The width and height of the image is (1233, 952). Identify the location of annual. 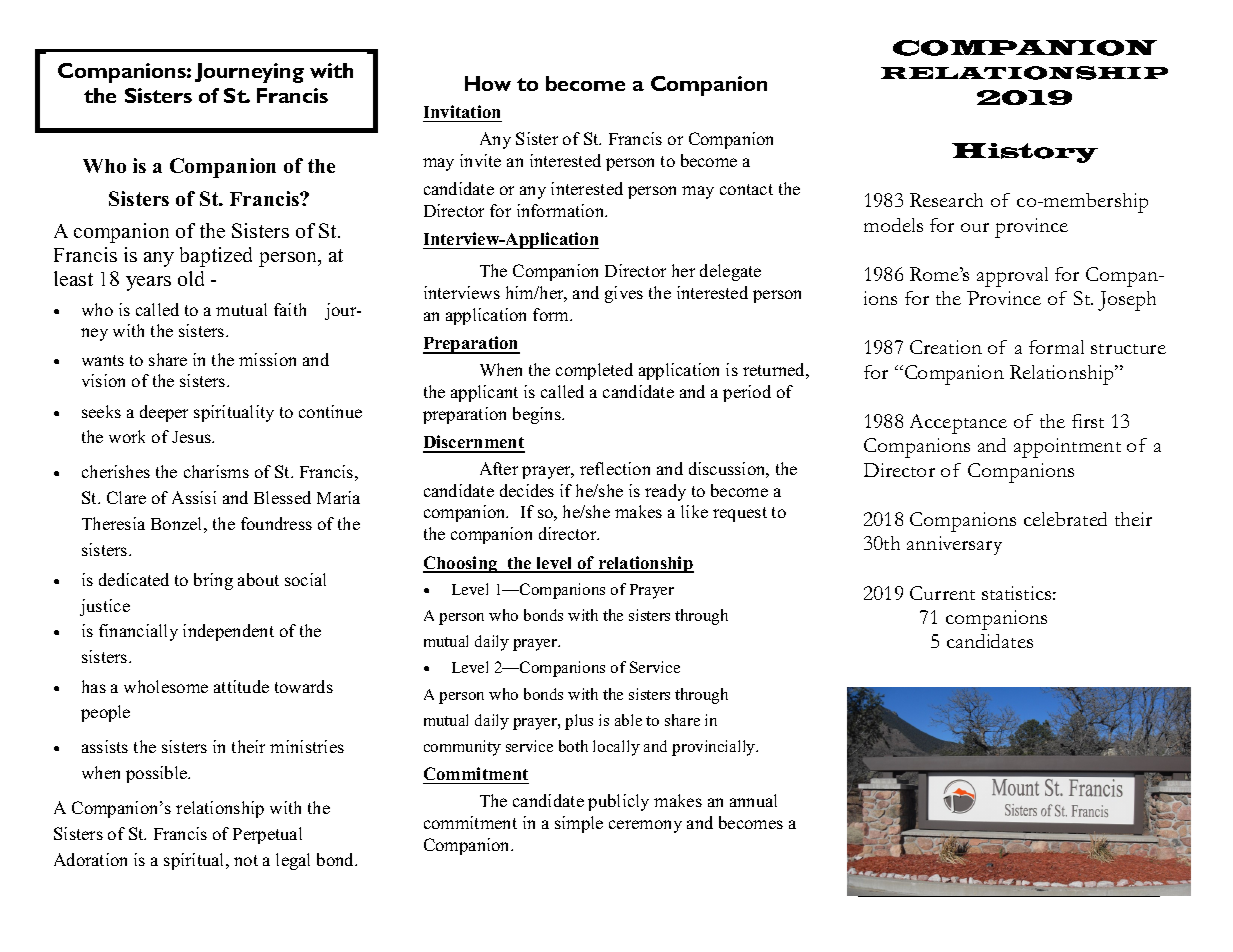
(753, 800).
